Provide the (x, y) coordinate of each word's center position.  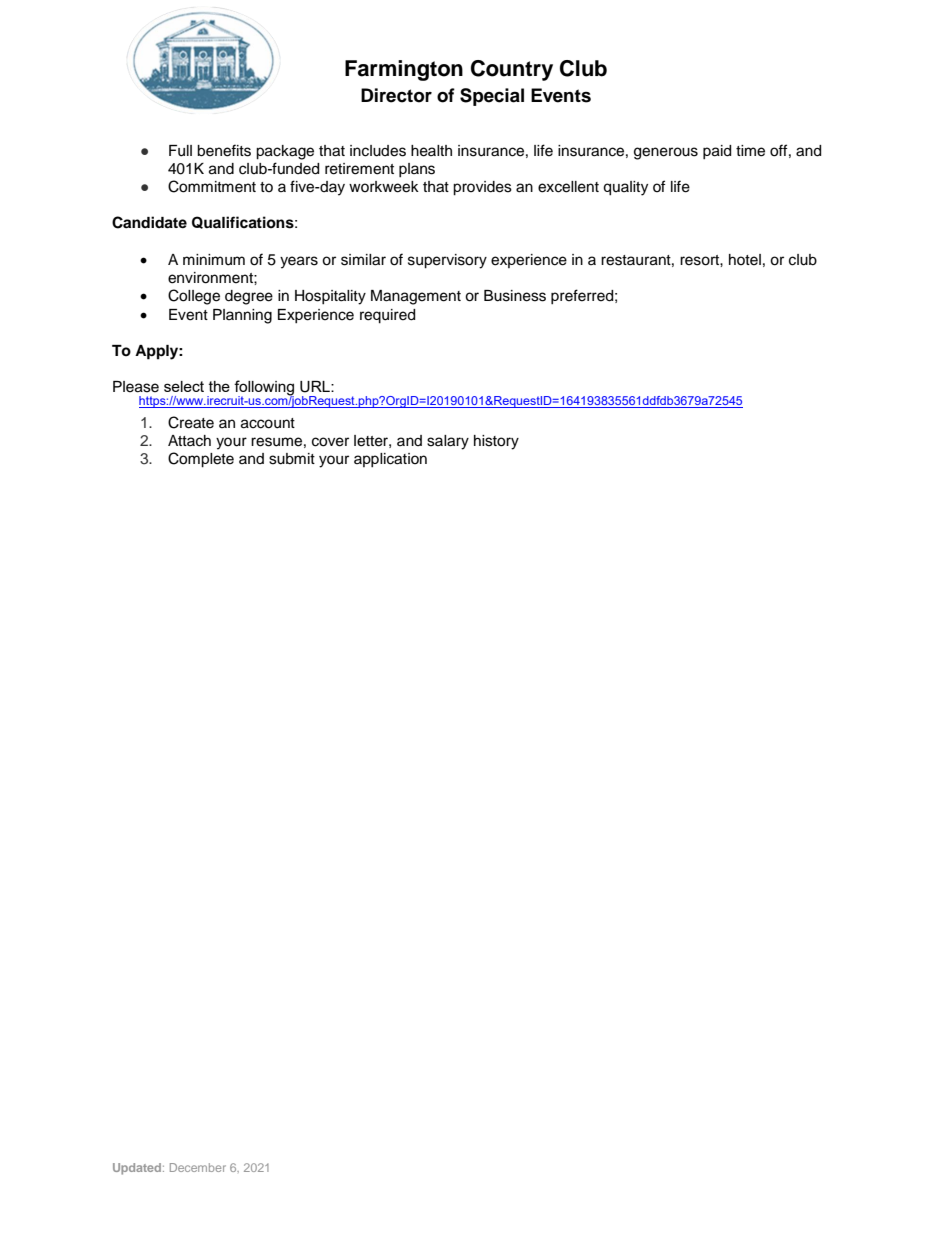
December (198, 1167)
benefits (224, 150)
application (390, 460)
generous (666, 153)
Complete (201, 460)
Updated (138, 1169)
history (496, 442)
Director (396, 95)
